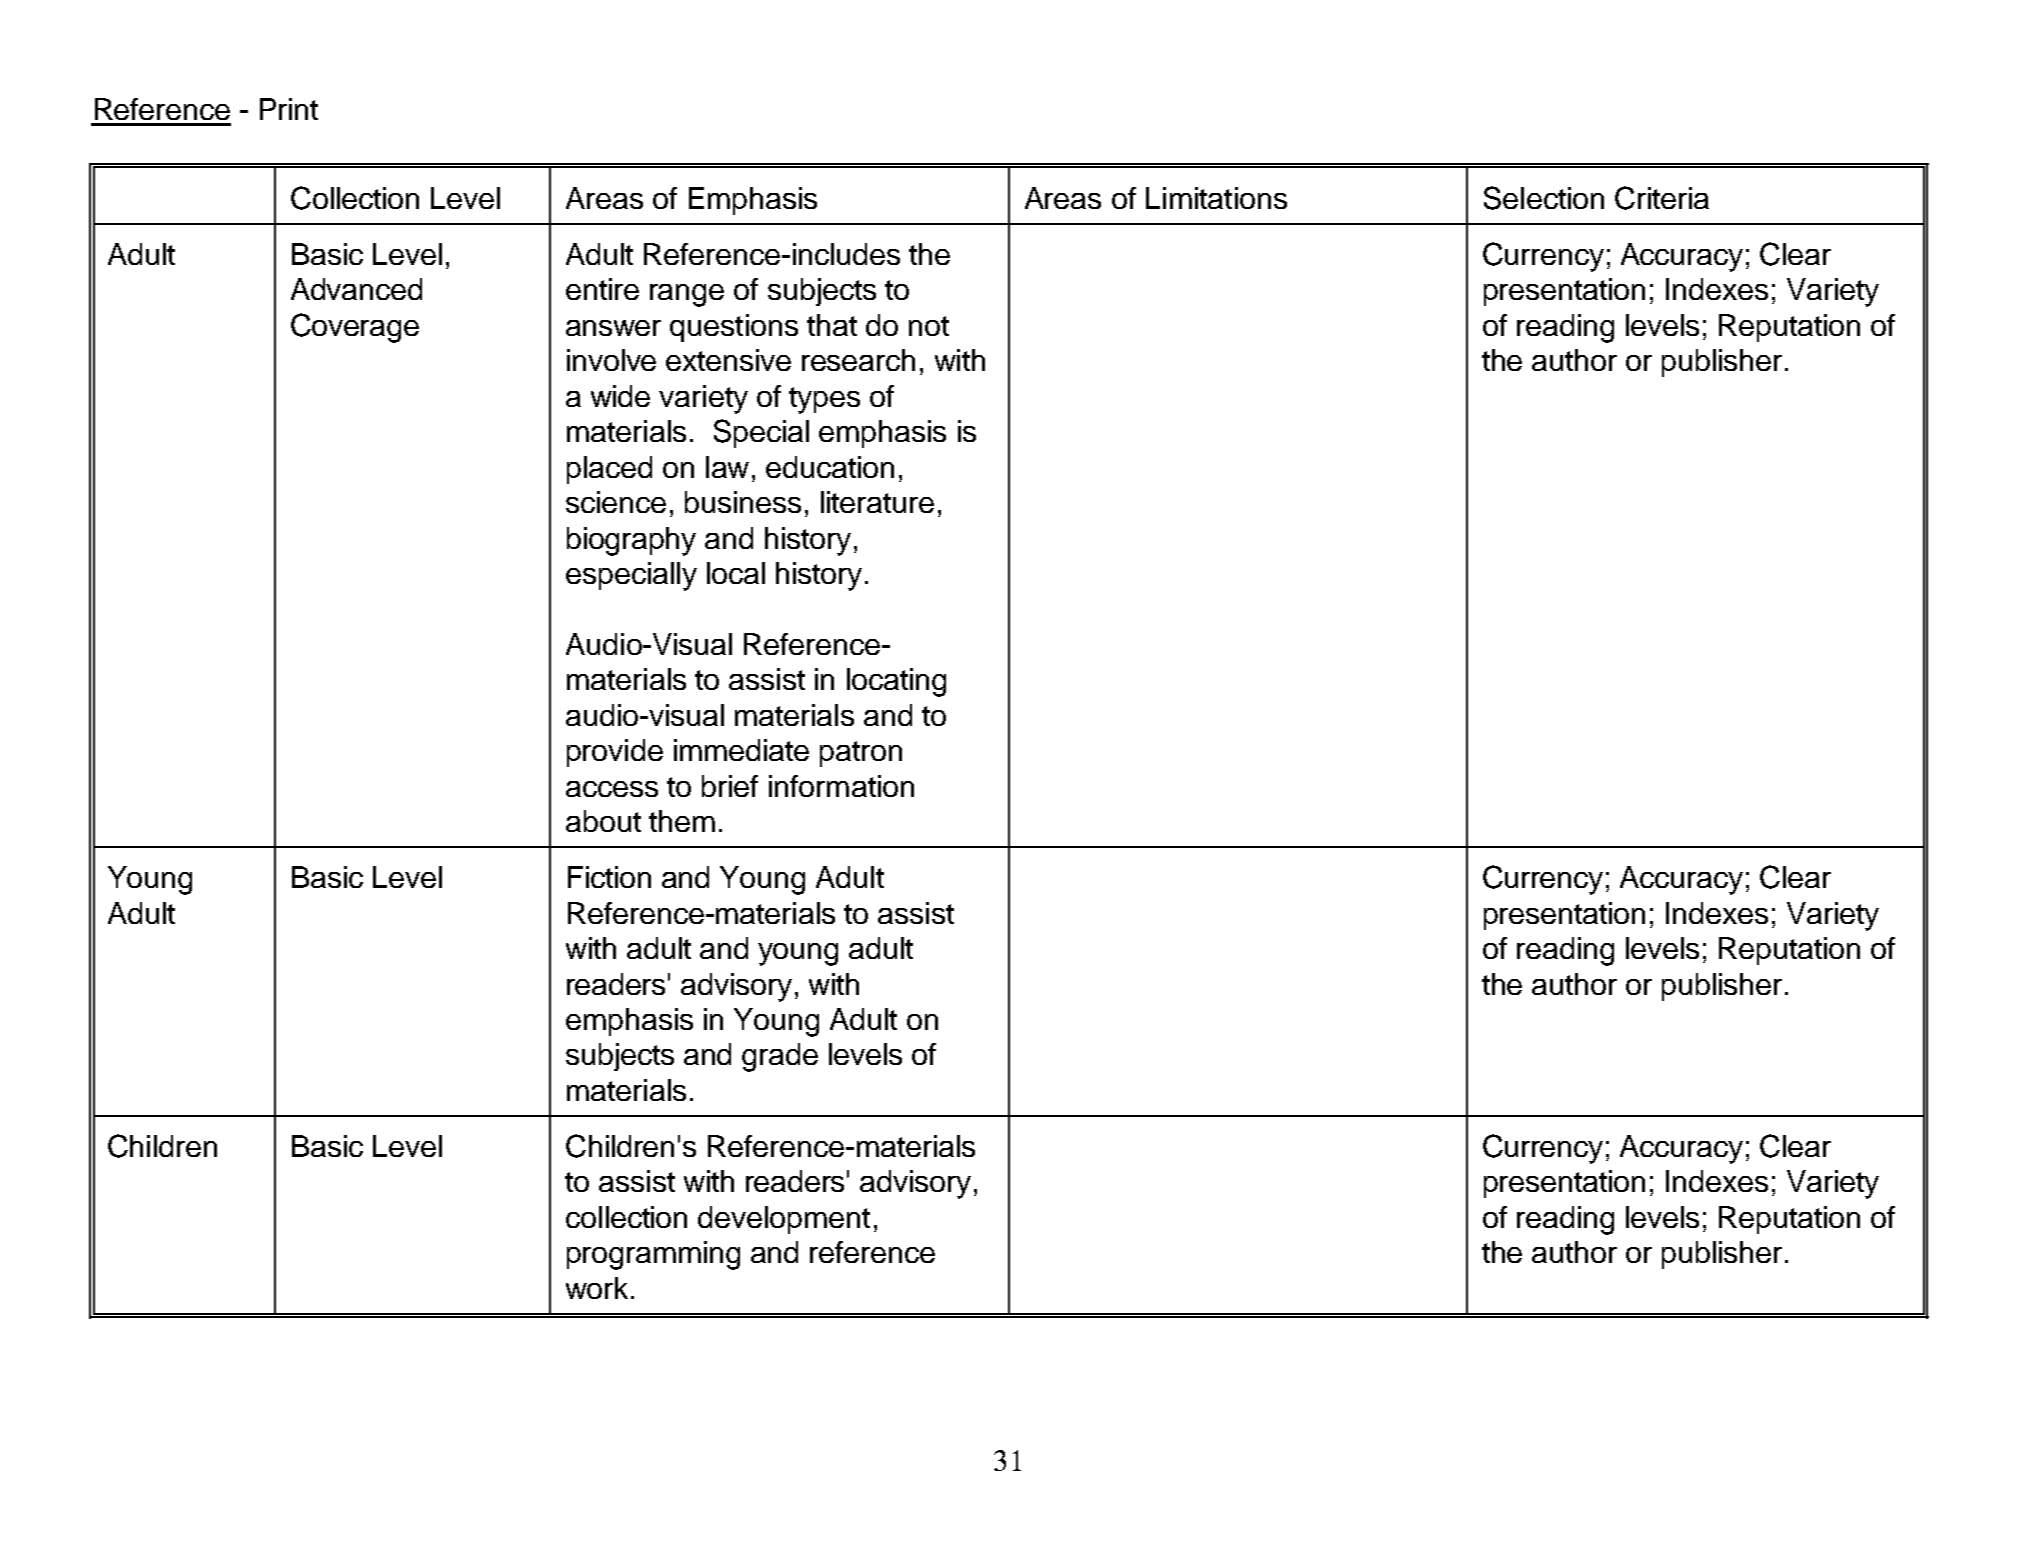  I want to click on Print, so click(289, 109).
